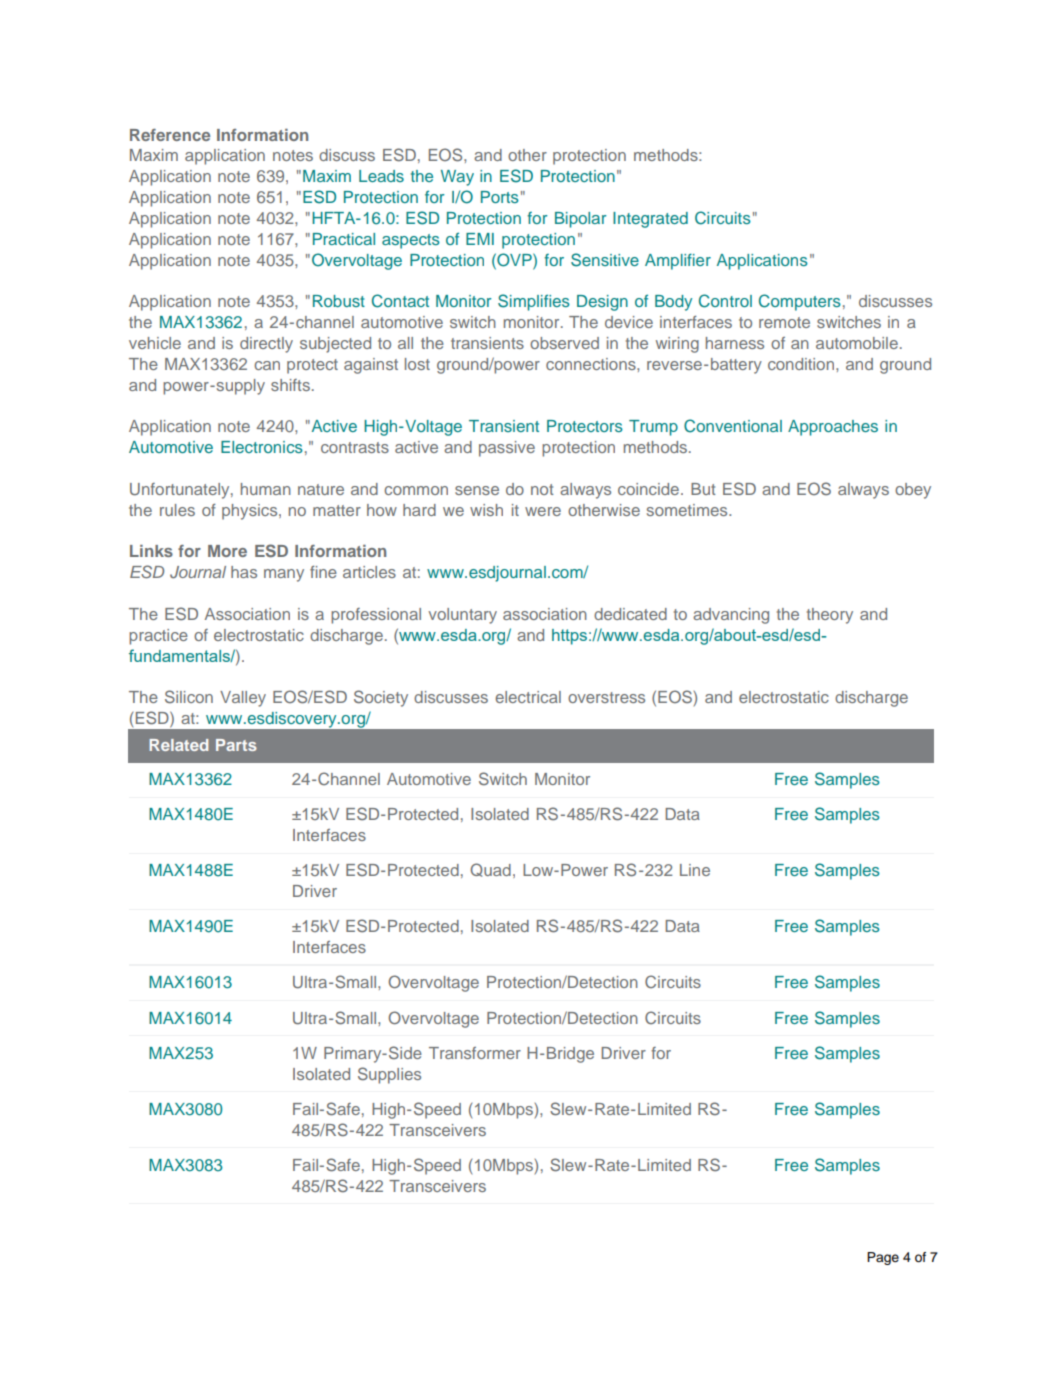 Image resolution: width=1063 pixels, height=1375 pixels. I want to click on Ports, so click(500, 197).
